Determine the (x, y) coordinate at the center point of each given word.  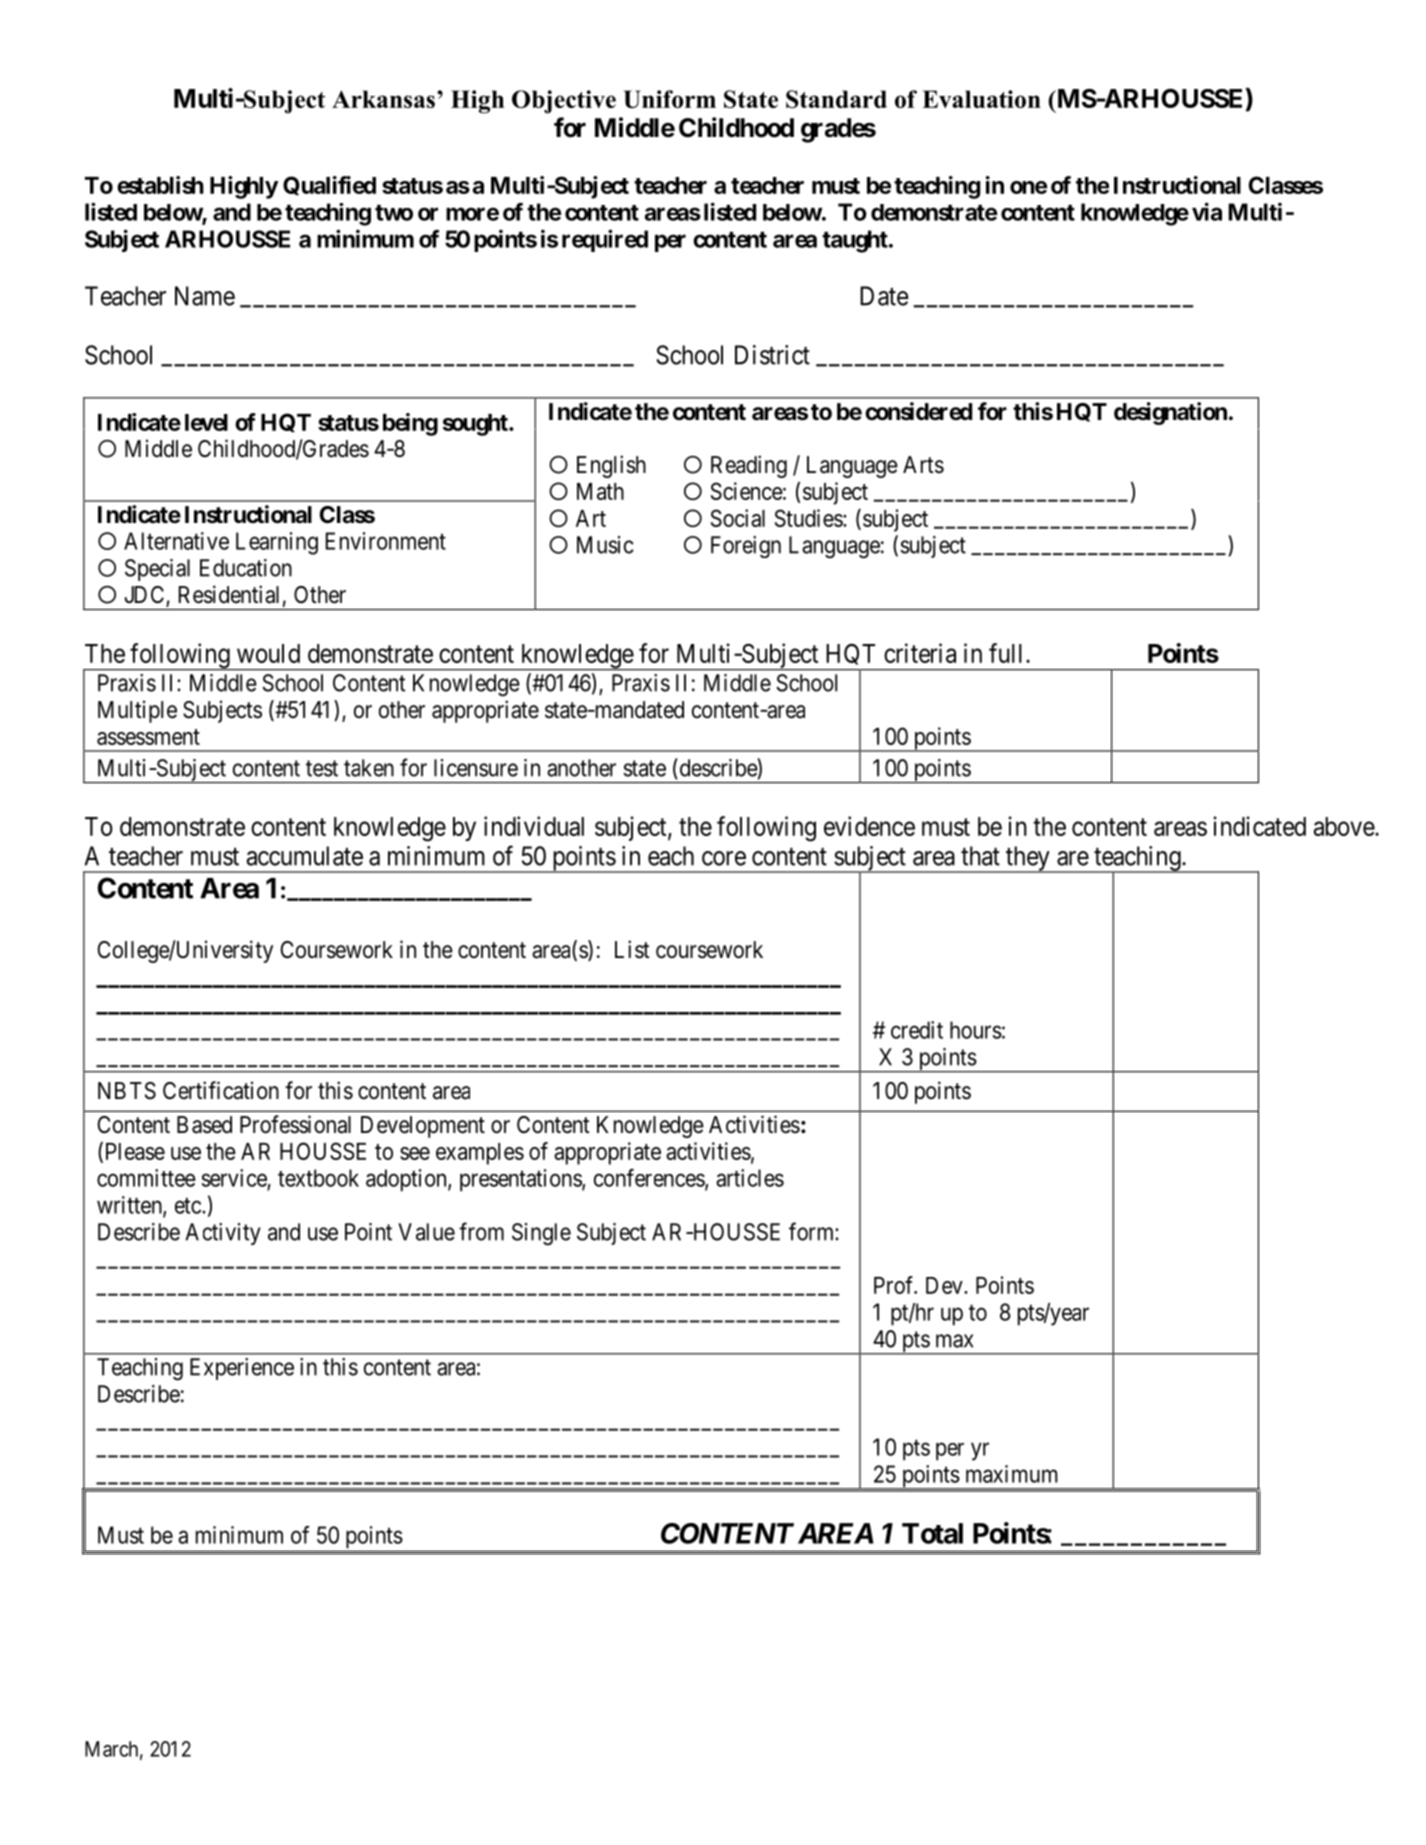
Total (932, 1533)
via (1207, 211)
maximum (1012, 1474)
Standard (836, 99)
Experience (242, 1369)
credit (917, 1030)
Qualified (329, 185)
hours (976, 1030)
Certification (221, 1090)
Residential (229, 594)
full (1008, 653)
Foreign (746, 547)
